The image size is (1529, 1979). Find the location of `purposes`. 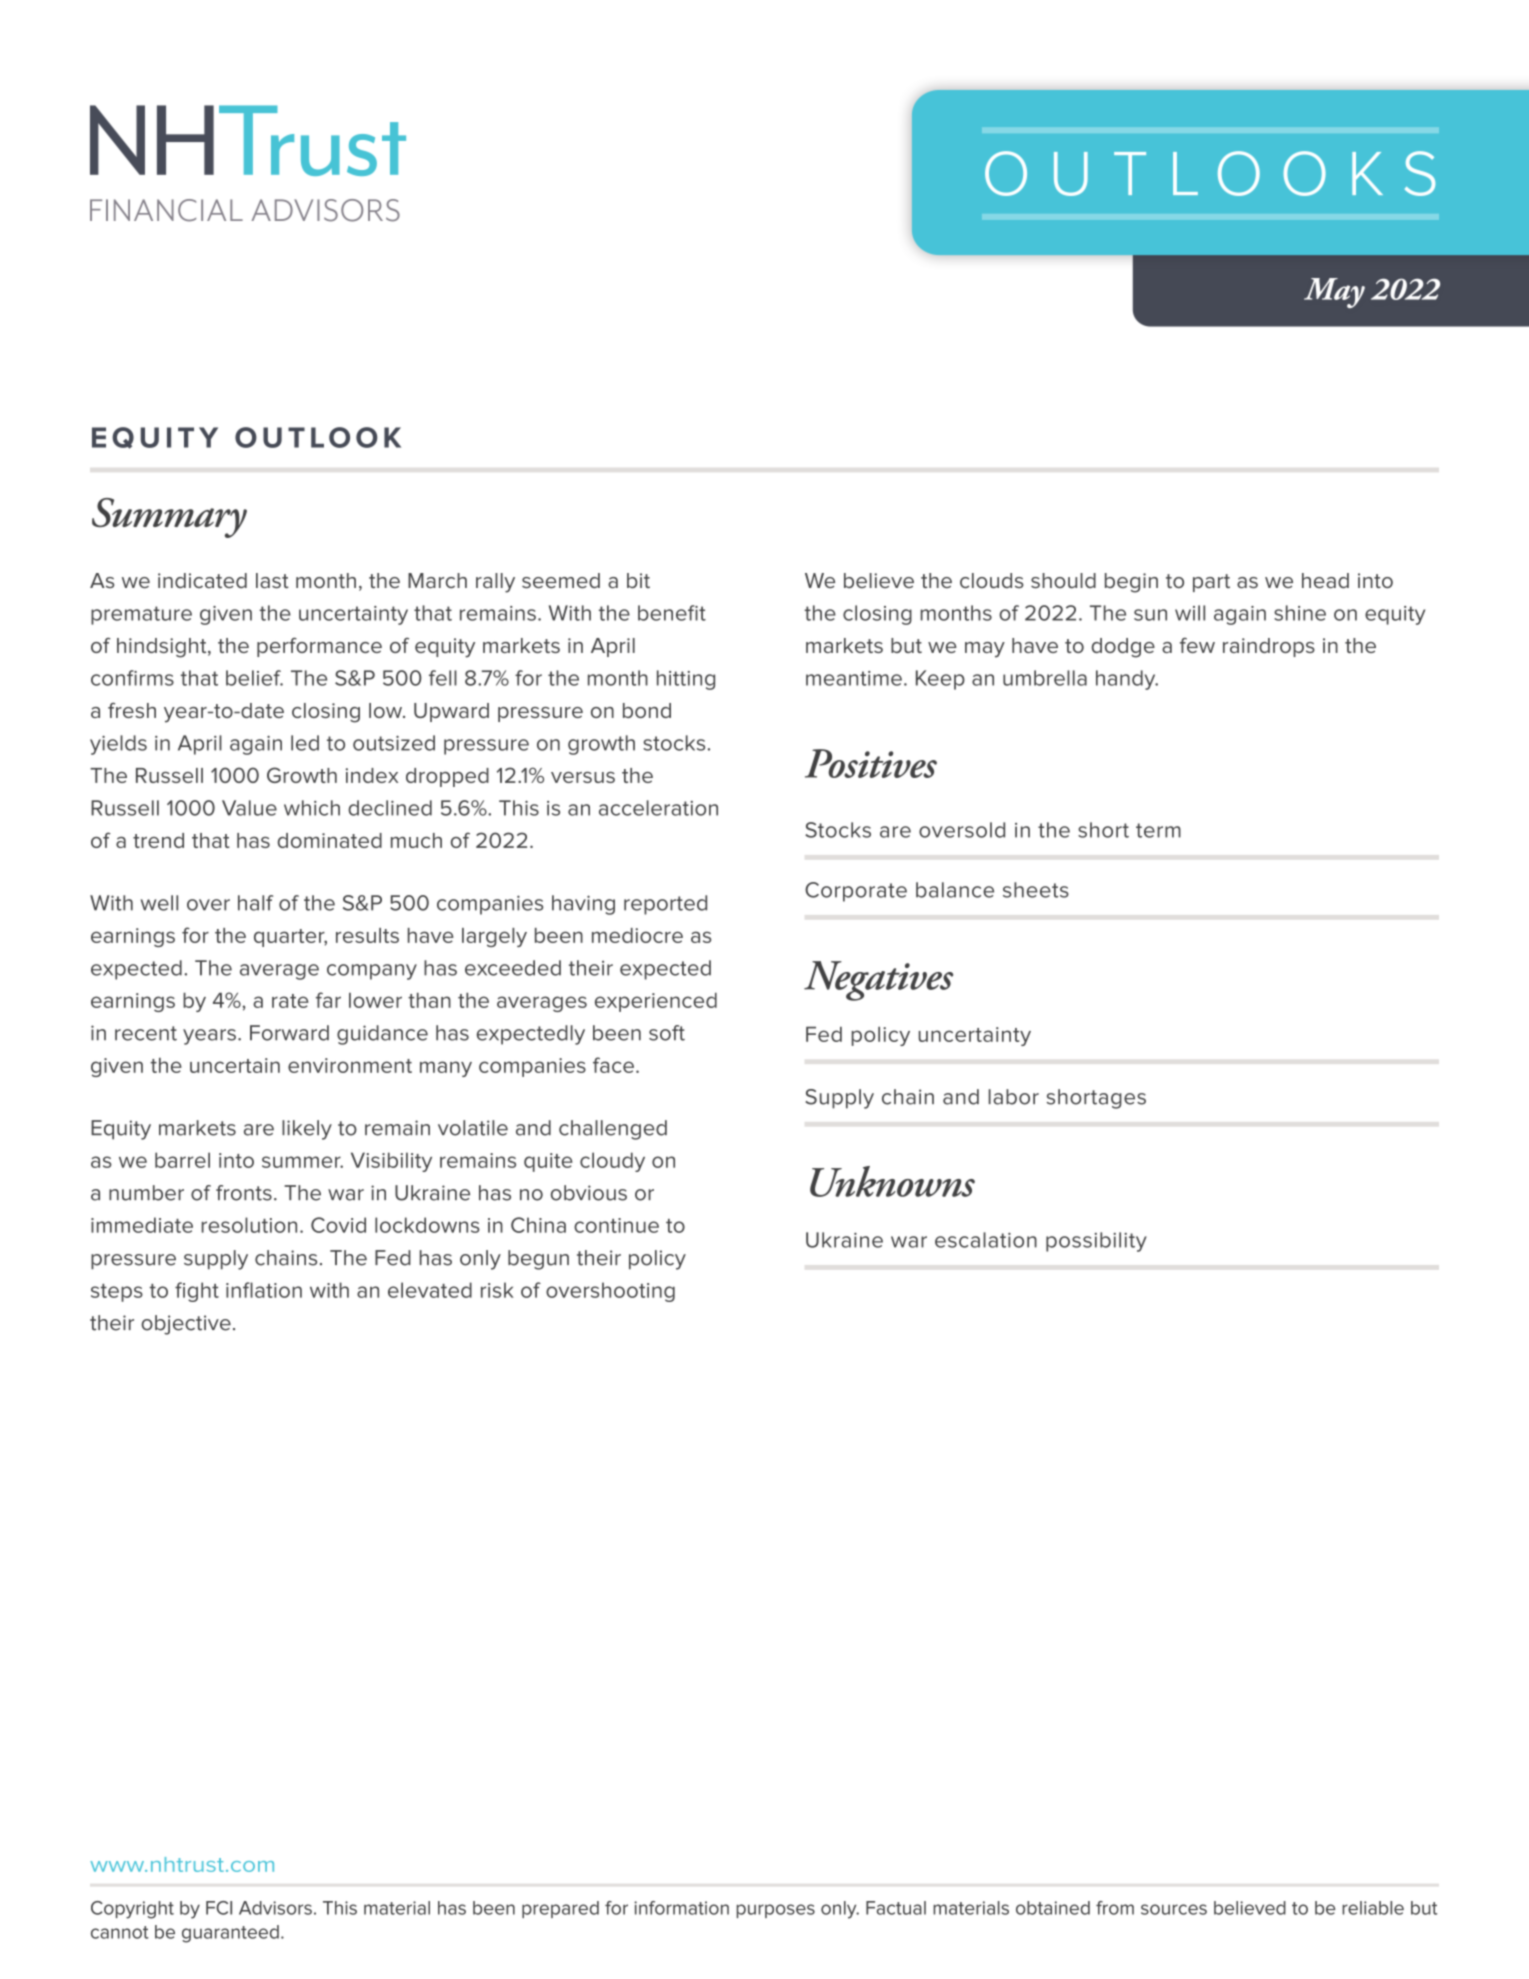

purposes is located at coordinates (776, 1911).
